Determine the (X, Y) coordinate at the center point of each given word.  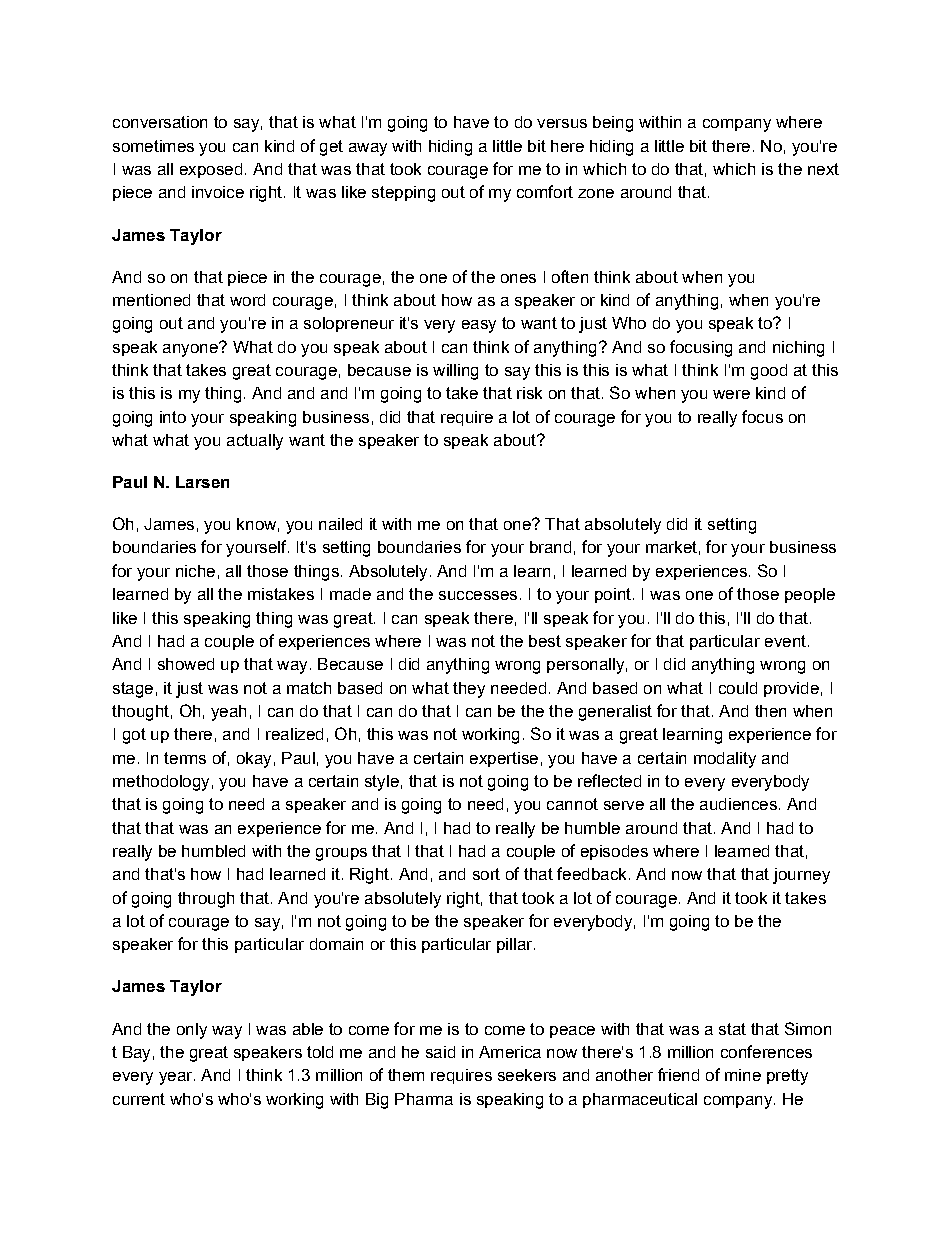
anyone (191, 349)
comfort (545, 191)
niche (195, 571)
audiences (738, 804)
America (510, 1052)
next (823, 169)
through (206, 900)
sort (486, 874)
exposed (211, 170)
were (731, 394)
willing (455, 372)
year (177, 1078)
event (785, 641)
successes (478, 595)
